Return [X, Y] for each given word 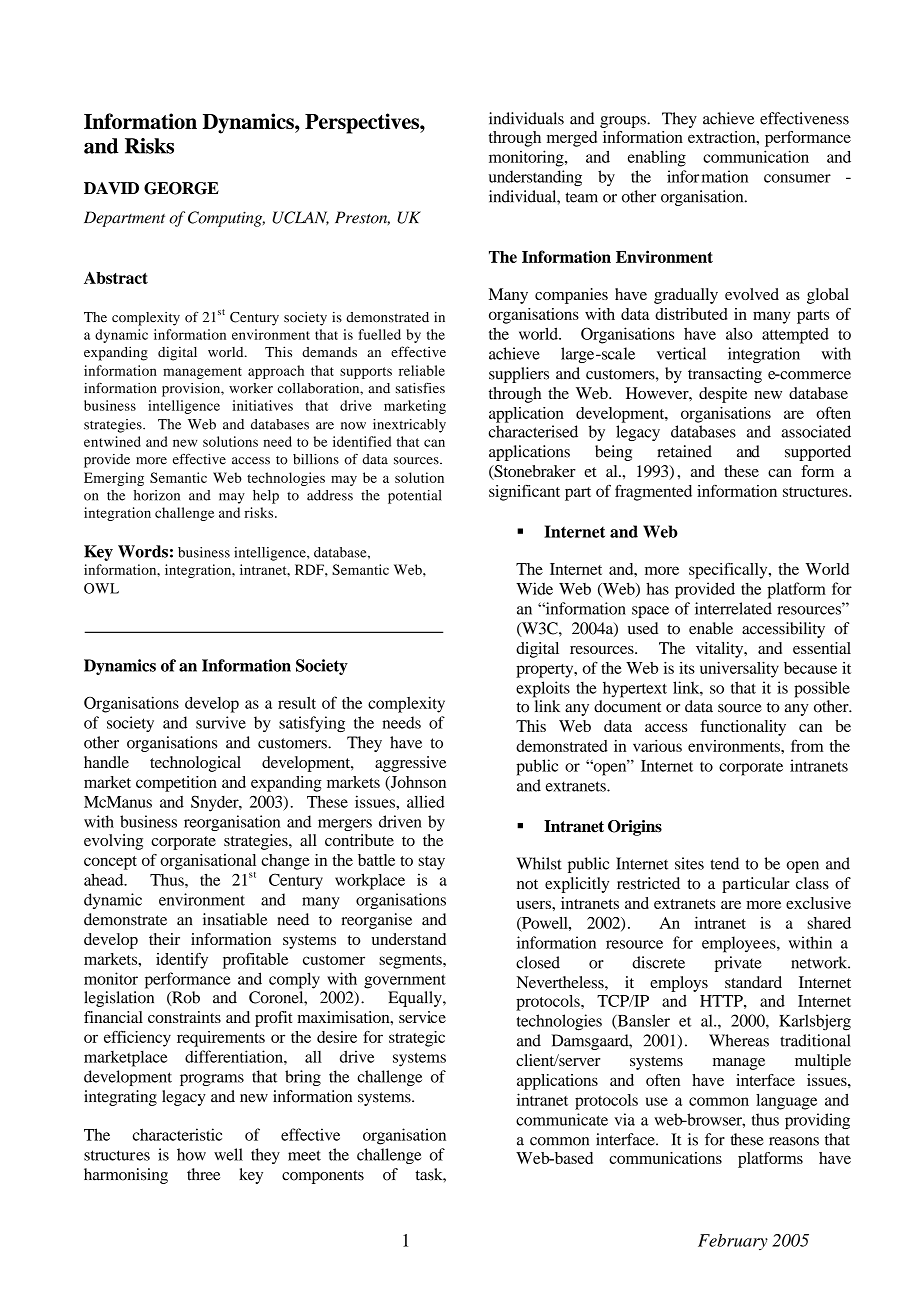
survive [221, 722]
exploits [543, 689]
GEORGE [181, 188]
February [733, 1242]
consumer [797, 178]
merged [572, 139]
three [203, 1174]
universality [739, 669]
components [323, 1177]
